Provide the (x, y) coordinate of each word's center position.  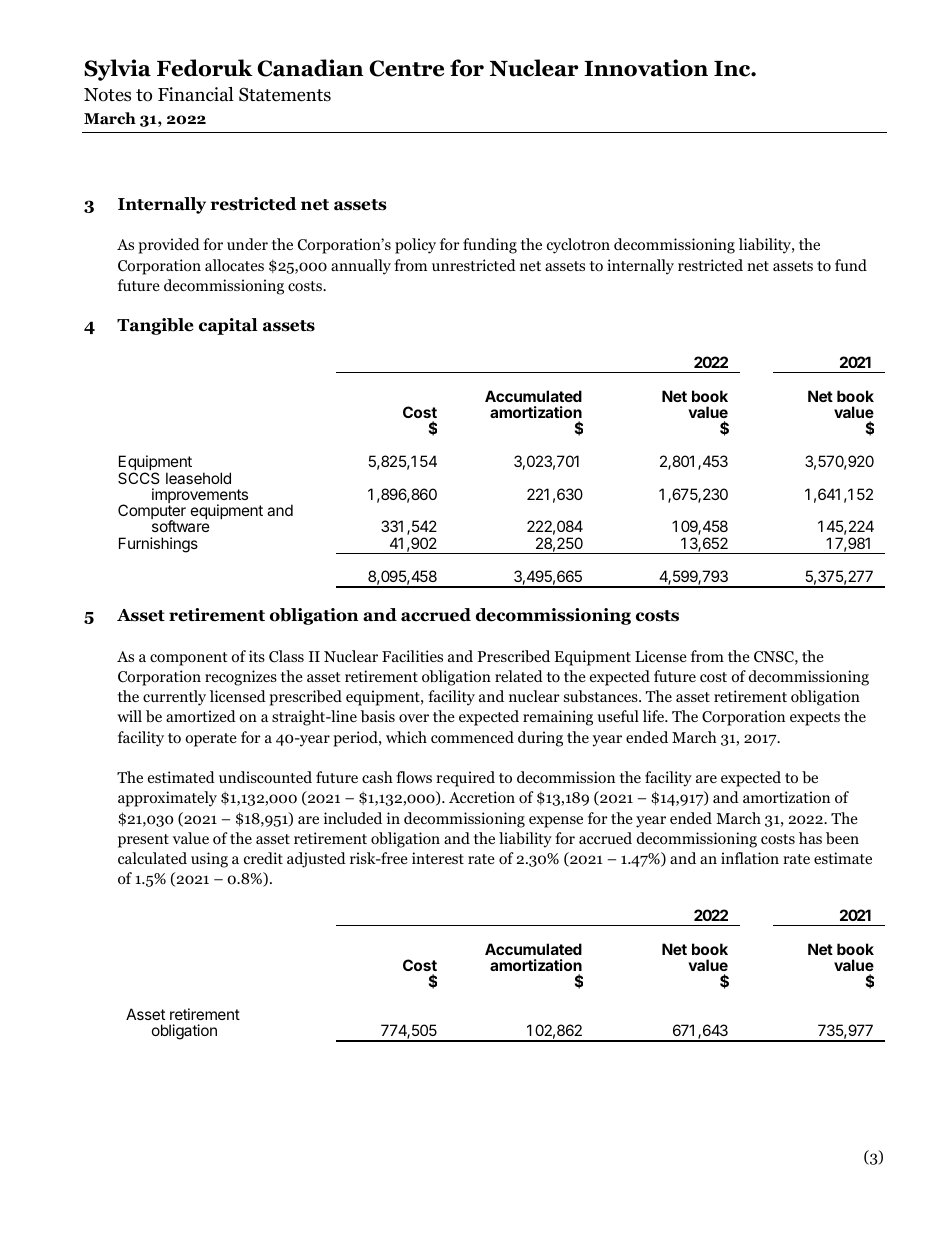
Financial (196, 94)
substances (602, 696)
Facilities (412, 656)
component (189, 659)
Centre (406, 68)
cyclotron (578, 246)
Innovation (646, 68)
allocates (234, 265)
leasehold (198, 478)
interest (438, 858)
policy (415, 246)
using (209, 860)
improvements (200, 497)
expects (815, 719)
